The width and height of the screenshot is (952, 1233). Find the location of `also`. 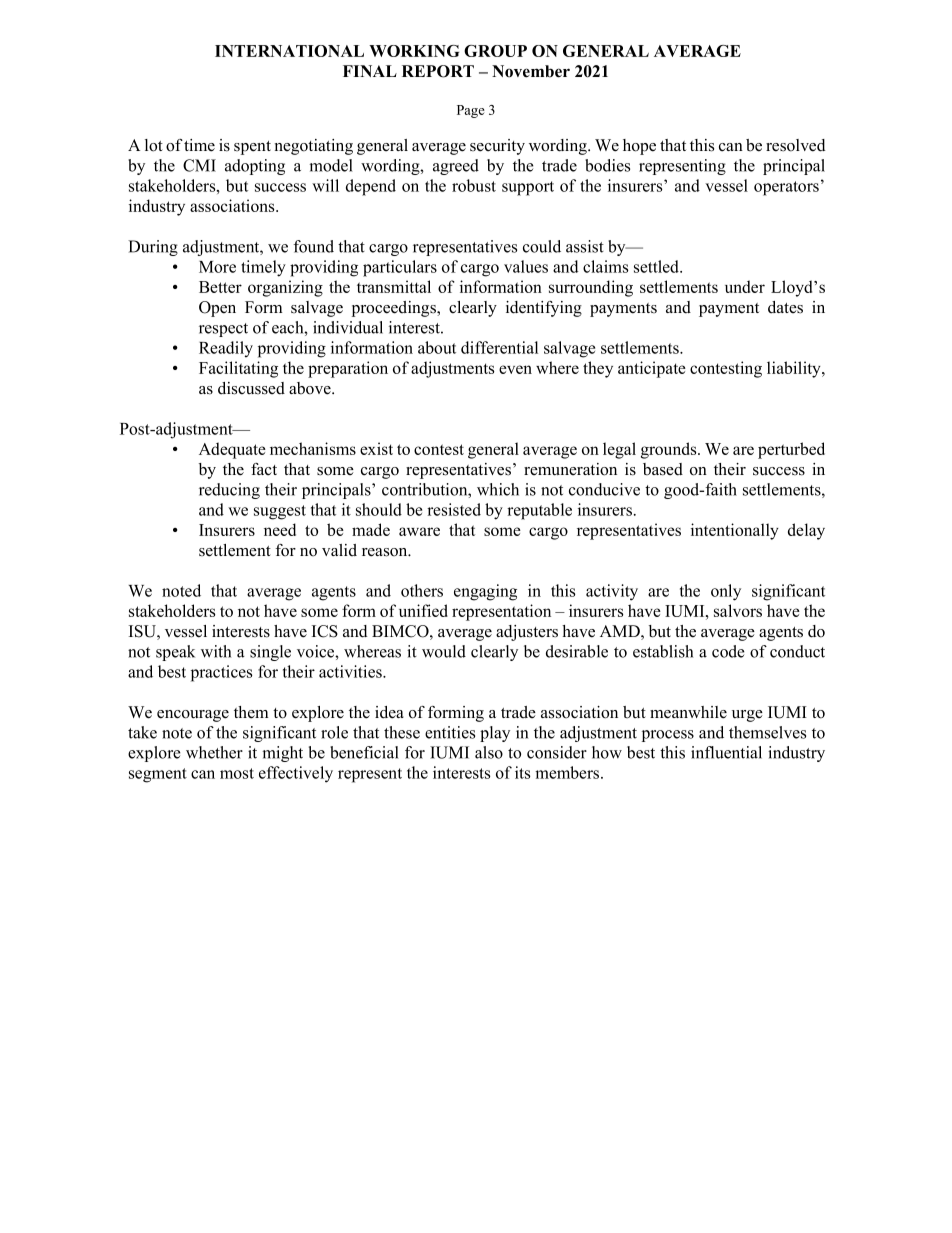

also is located at coordinates (489, 752).
